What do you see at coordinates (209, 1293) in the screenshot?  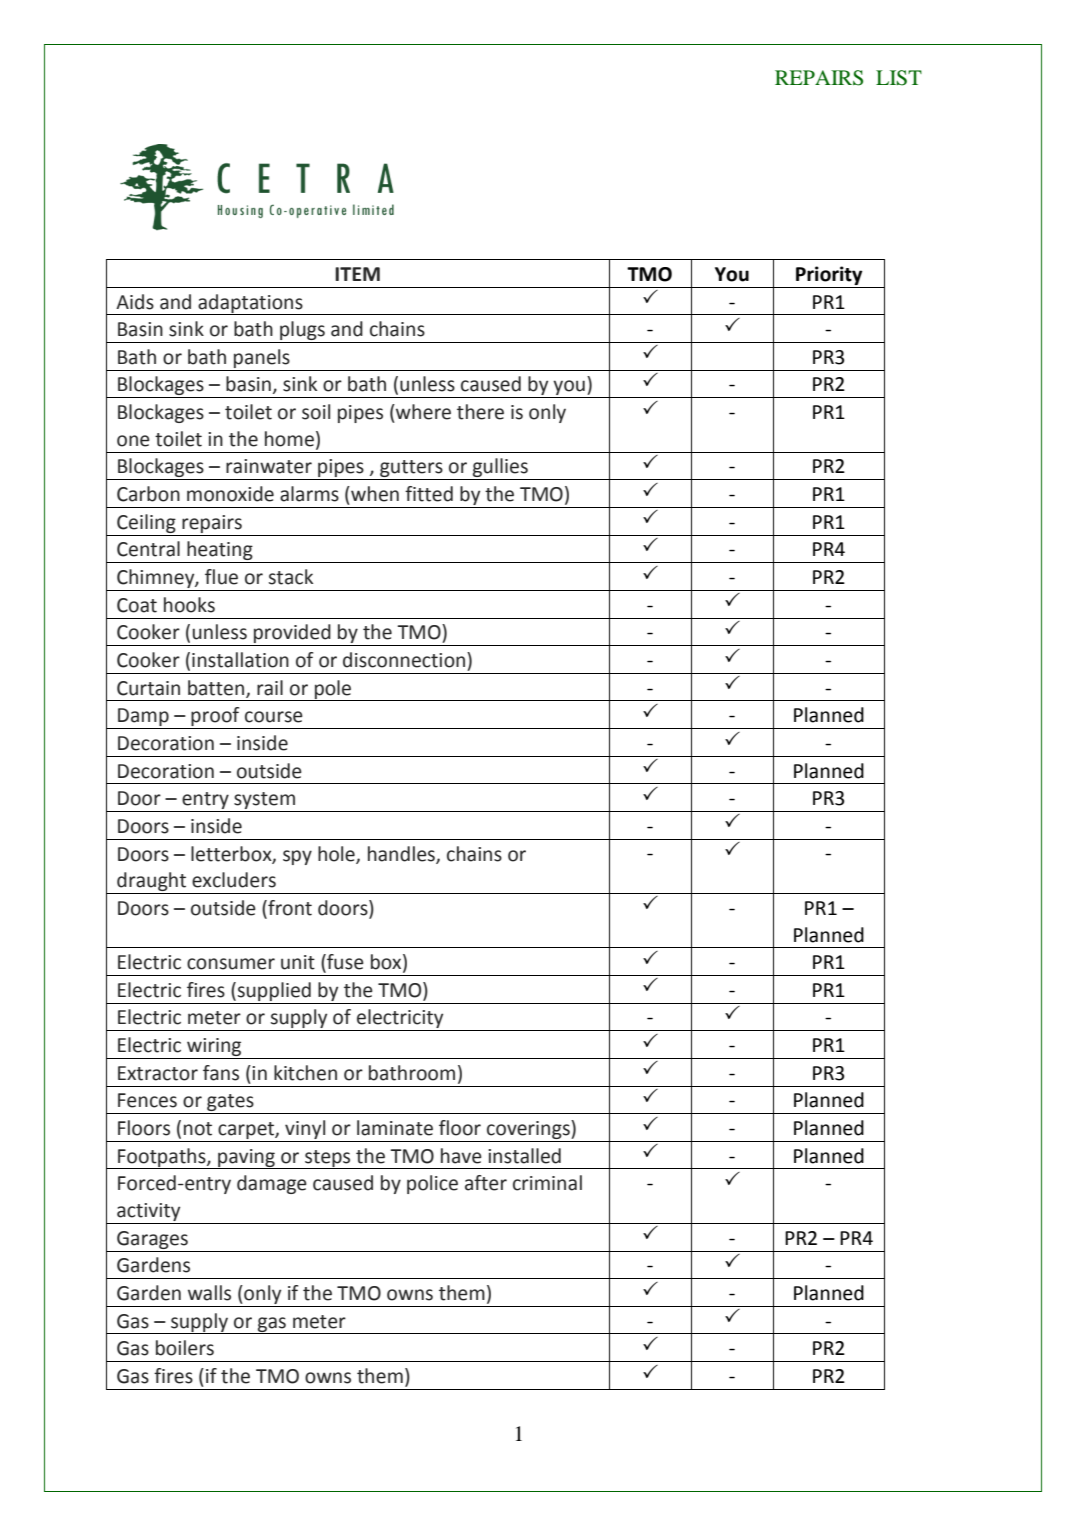 I see `walls` at bounding box center [209, 1293].
